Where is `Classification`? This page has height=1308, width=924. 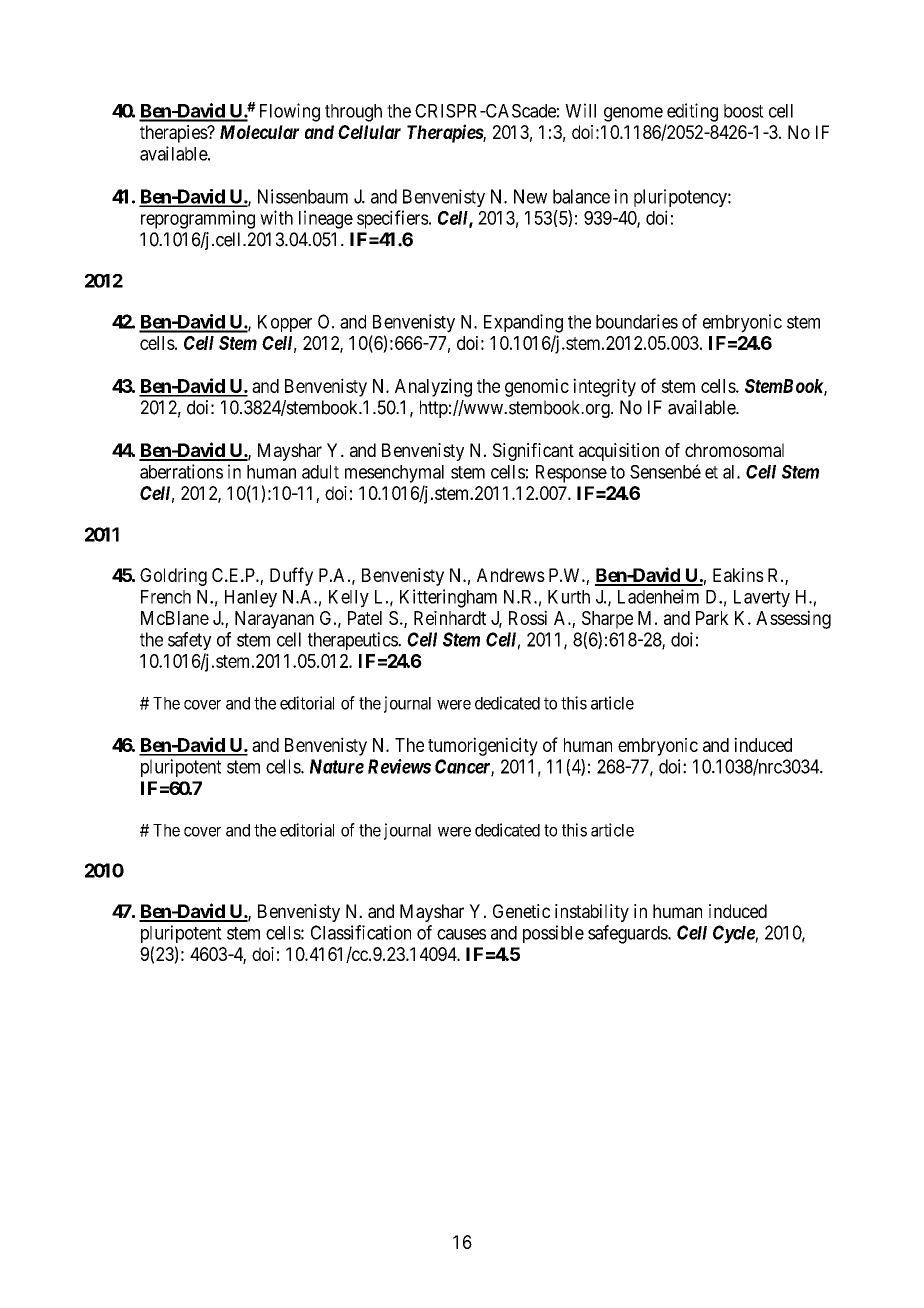 Classification is located at coordinates (361, 932).
